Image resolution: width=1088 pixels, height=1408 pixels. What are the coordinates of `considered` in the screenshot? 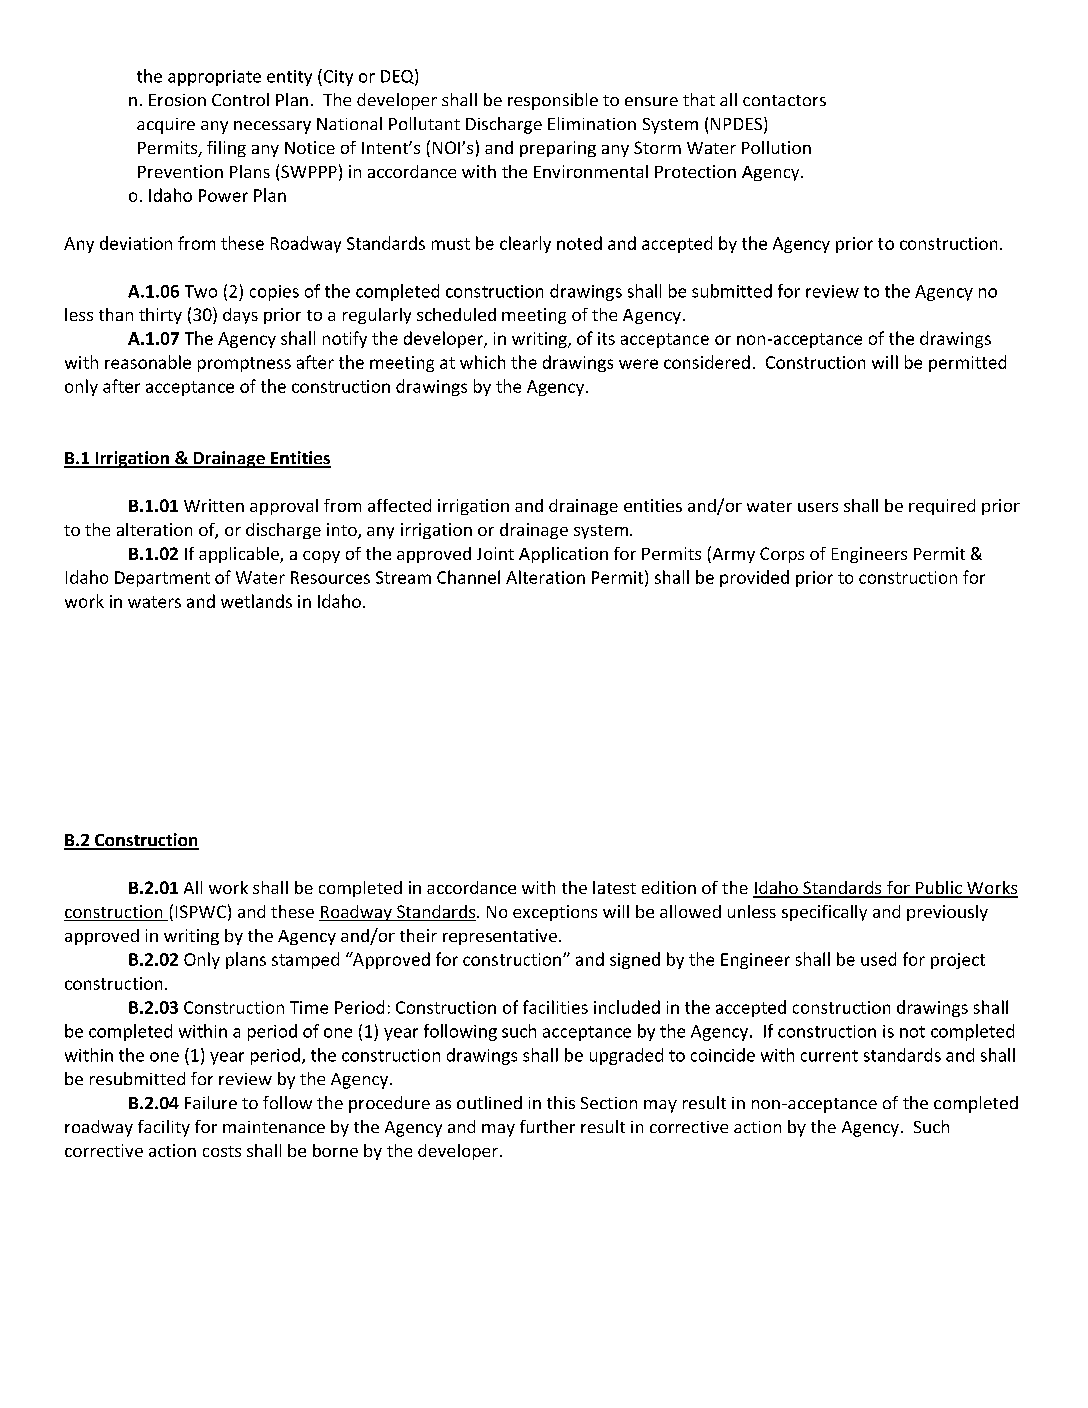 It's located at (707, 362).
